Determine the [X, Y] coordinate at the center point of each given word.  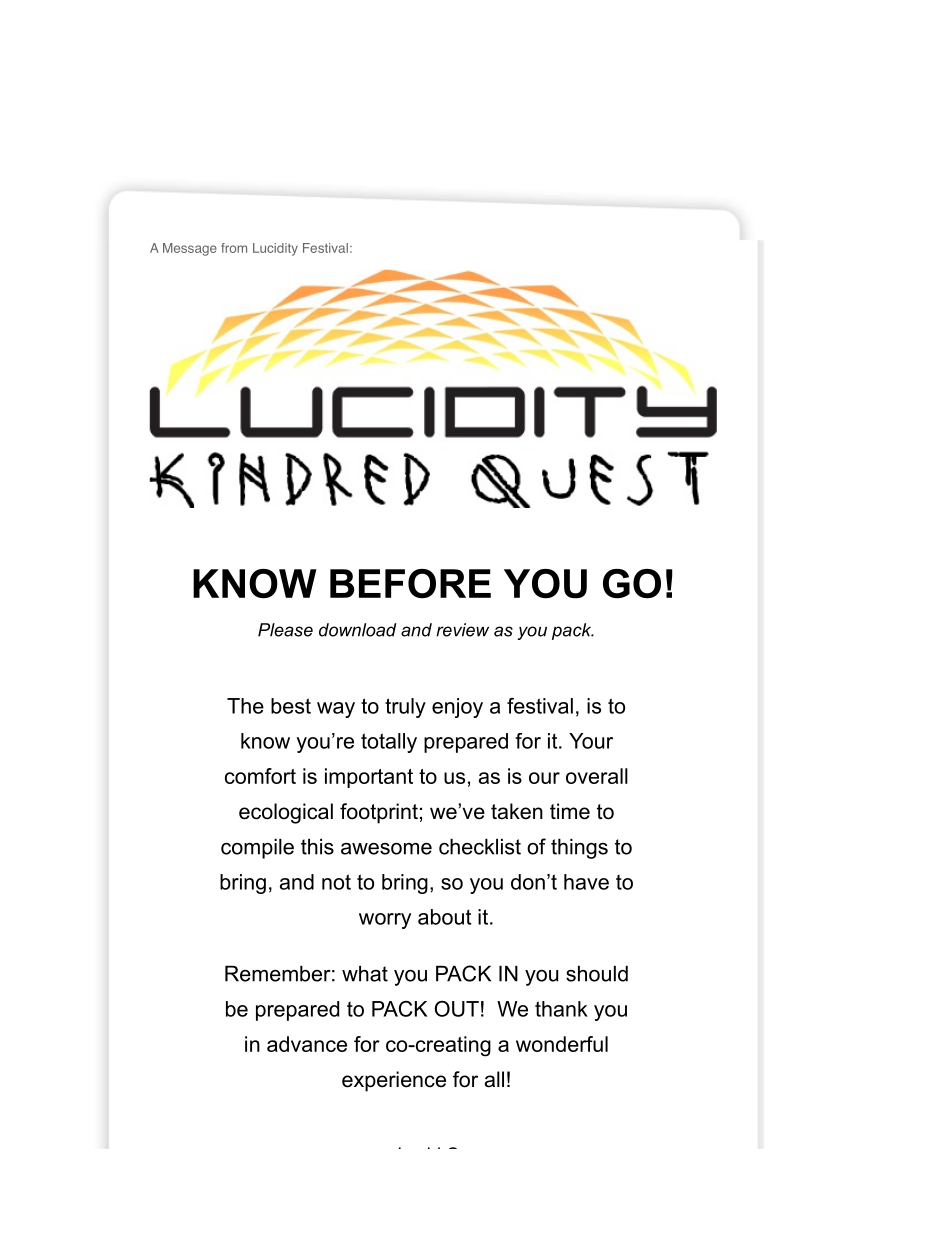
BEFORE [410, 584]
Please [285, 630]
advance [307, 1044]
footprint [379, 813]
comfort [260, 776]
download [358, 630]
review [462, 630]
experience [394, 1081]
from [234, 248]
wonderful [562, 1044]
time [570, 811]
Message [190, 249]
